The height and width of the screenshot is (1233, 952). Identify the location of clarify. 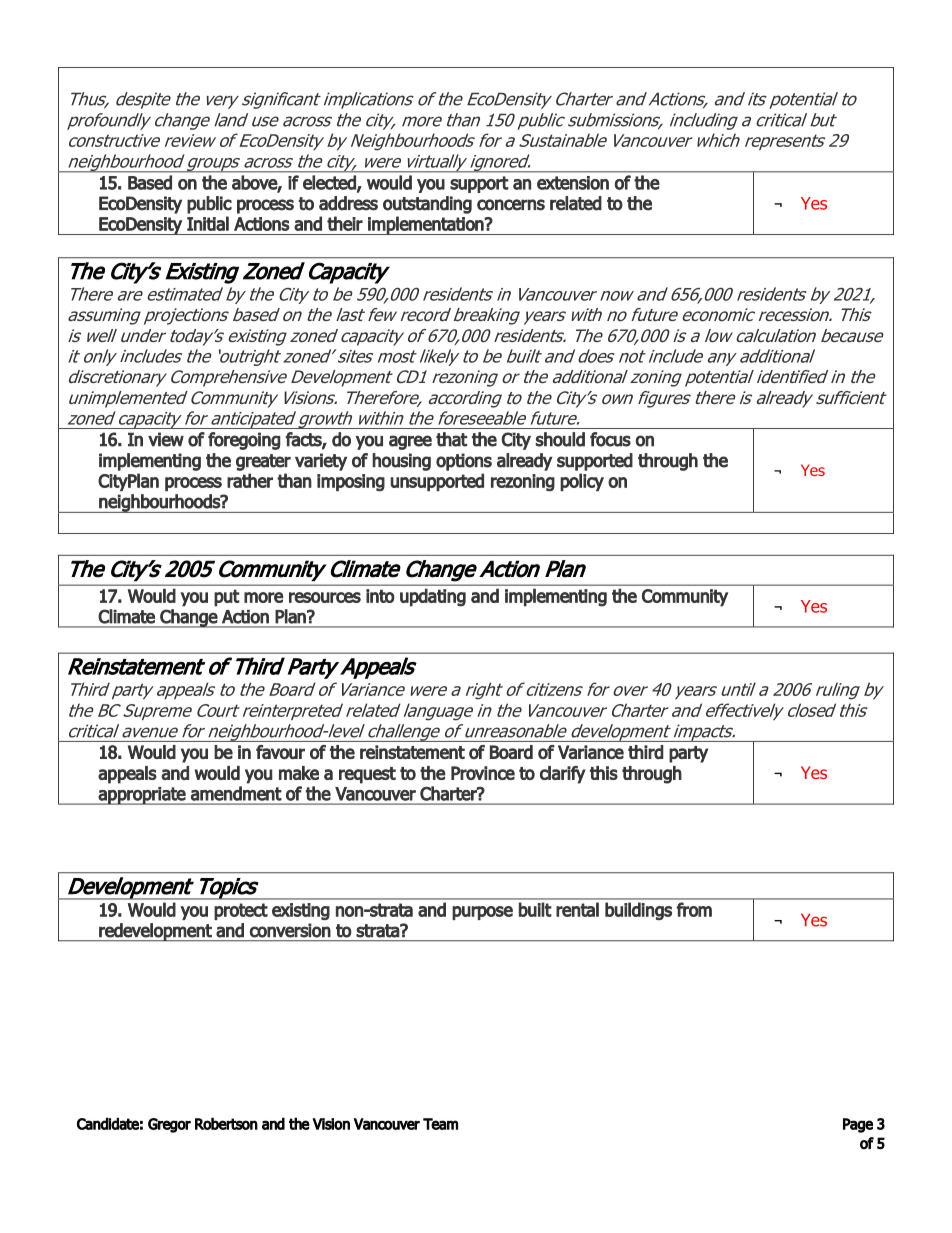
(563, 775).
